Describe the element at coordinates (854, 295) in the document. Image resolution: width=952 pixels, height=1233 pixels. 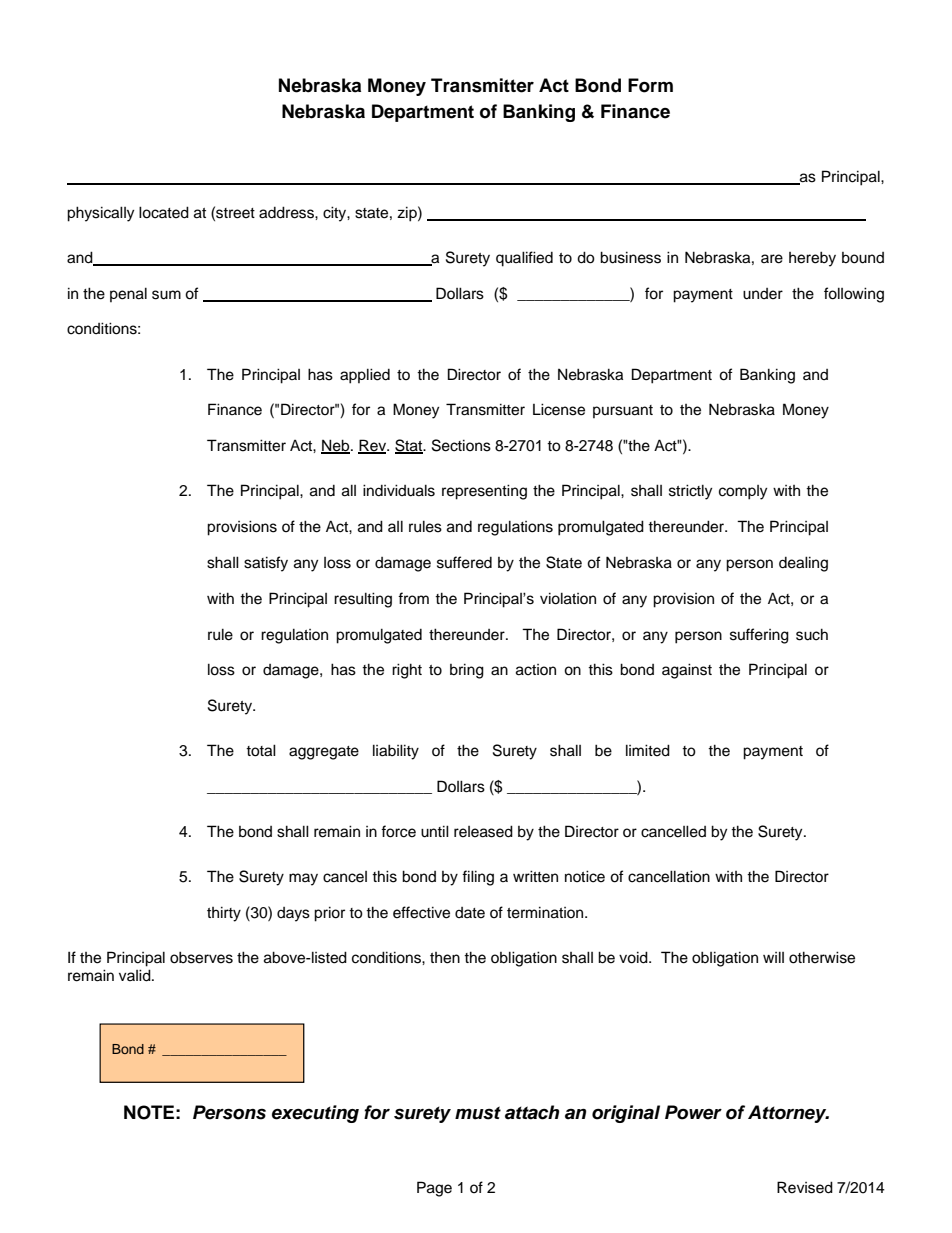
I see `following` at that location.
